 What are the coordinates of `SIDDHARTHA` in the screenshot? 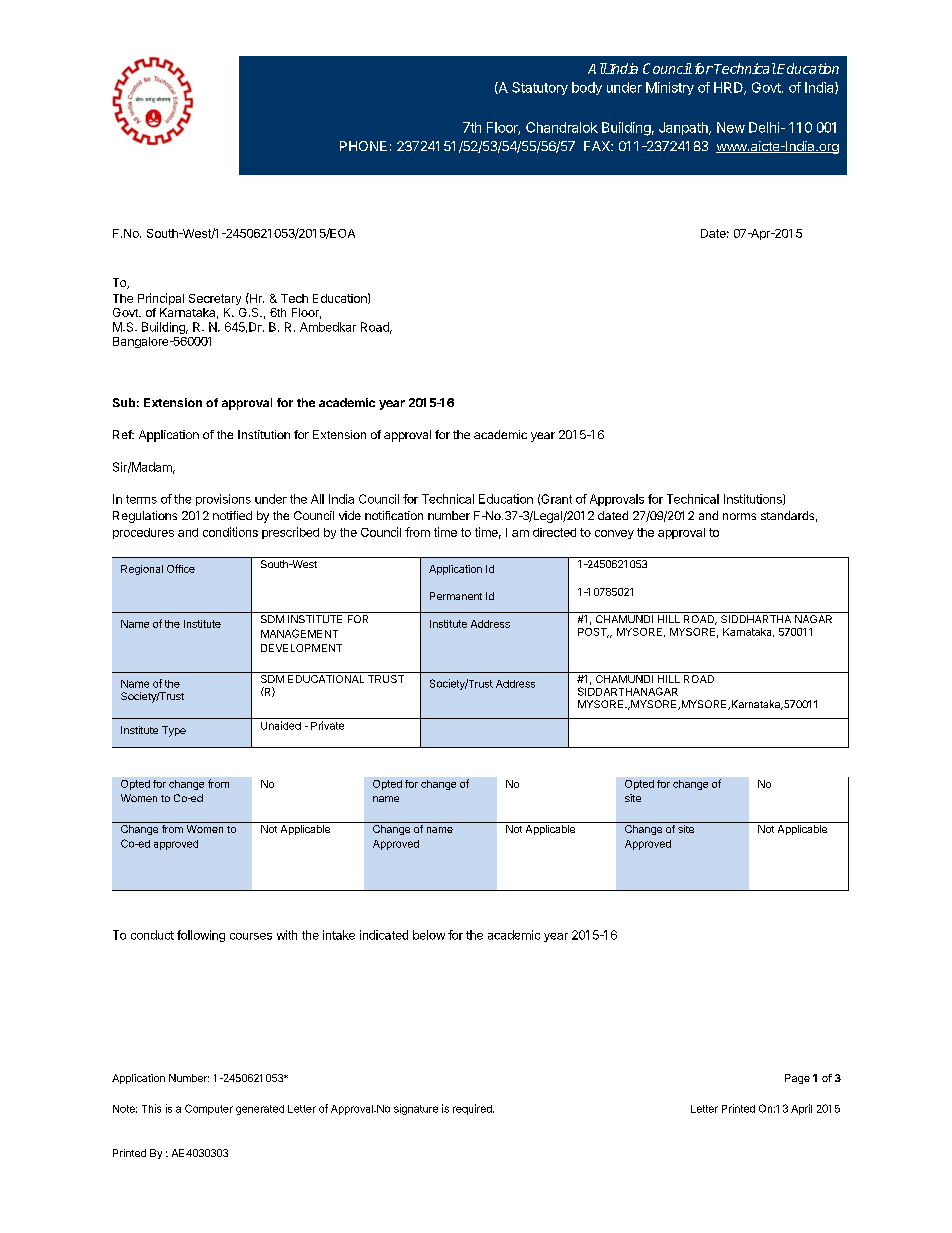 It's located at (756, 619).
